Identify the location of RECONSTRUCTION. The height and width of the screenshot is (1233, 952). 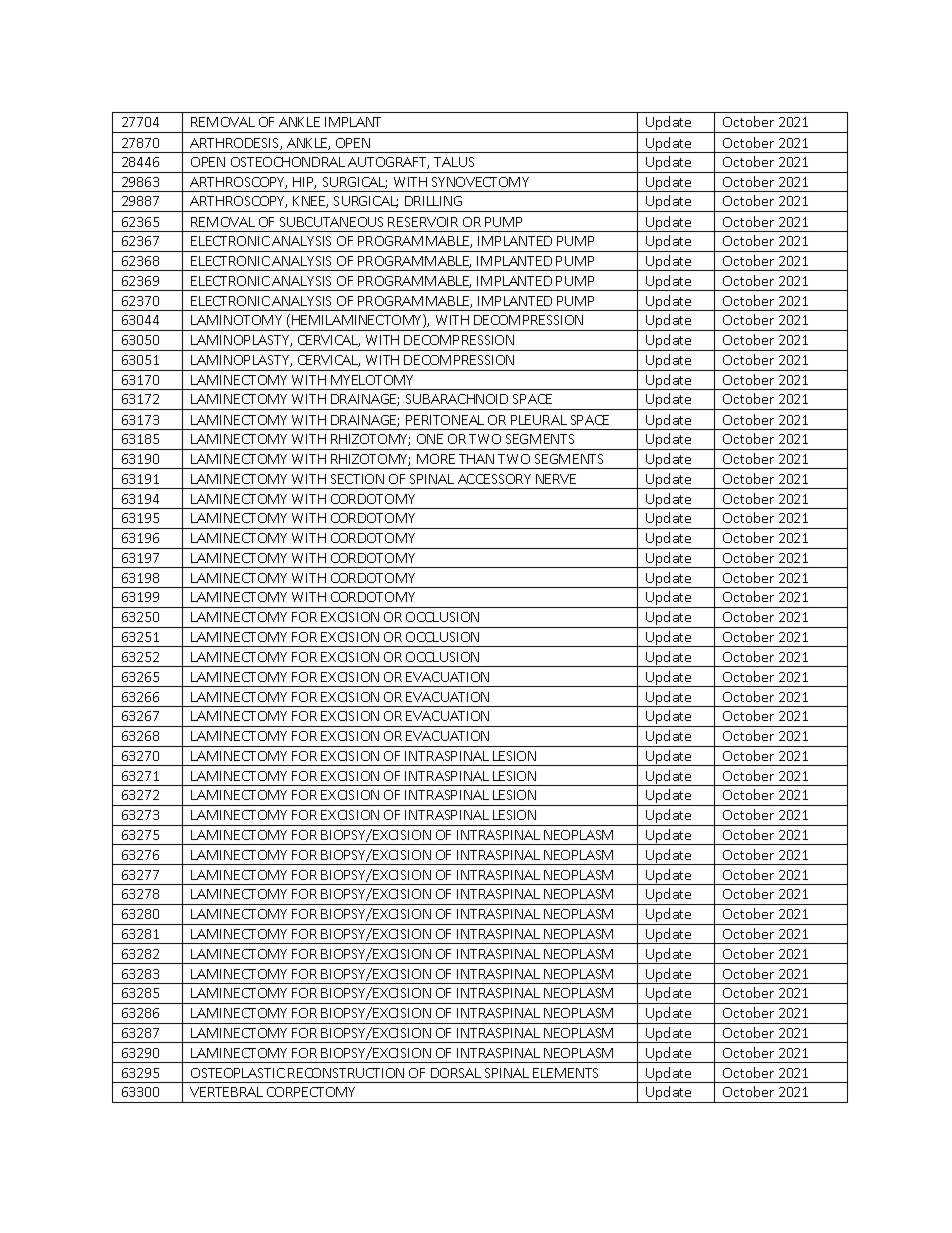
(346, 1073).
